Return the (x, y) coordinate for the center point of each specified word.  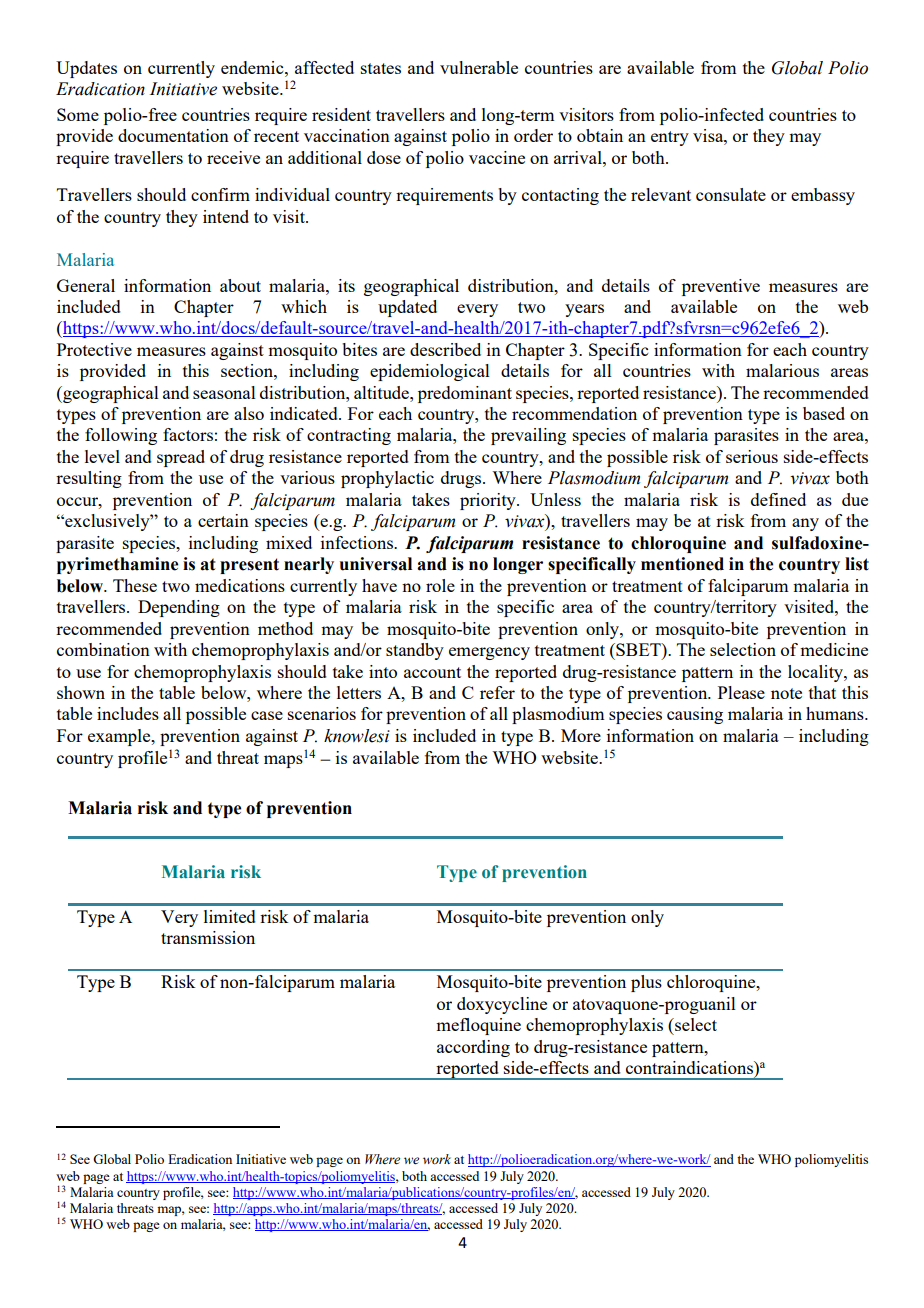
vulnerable (479, 67)
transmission (208, 937)
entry (670, 138)
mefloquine (478, 1026)
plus (646, 983)
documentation (173, 135)
